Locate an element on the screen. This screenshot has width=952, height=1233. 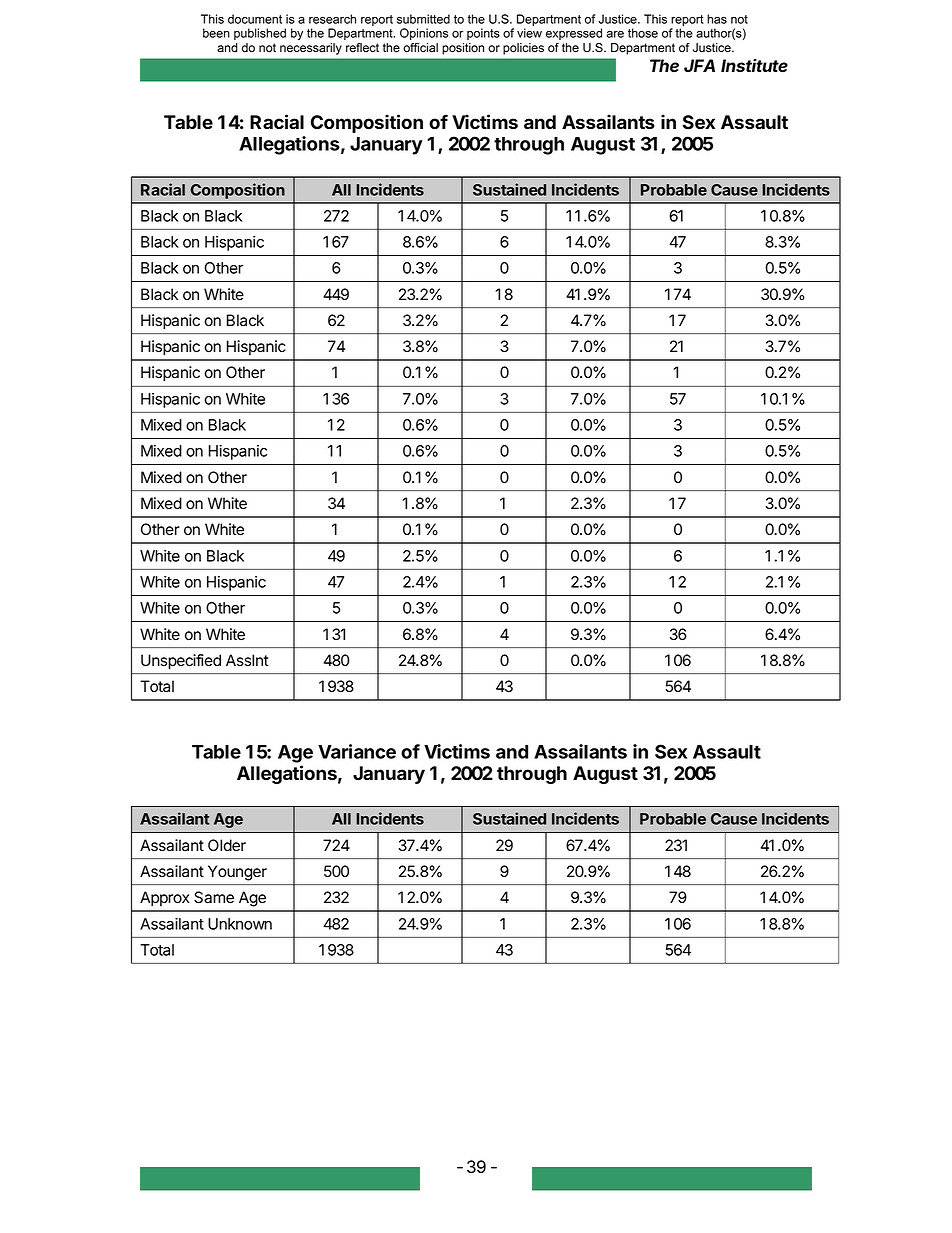
Older is located at coordinates (227, 845).
